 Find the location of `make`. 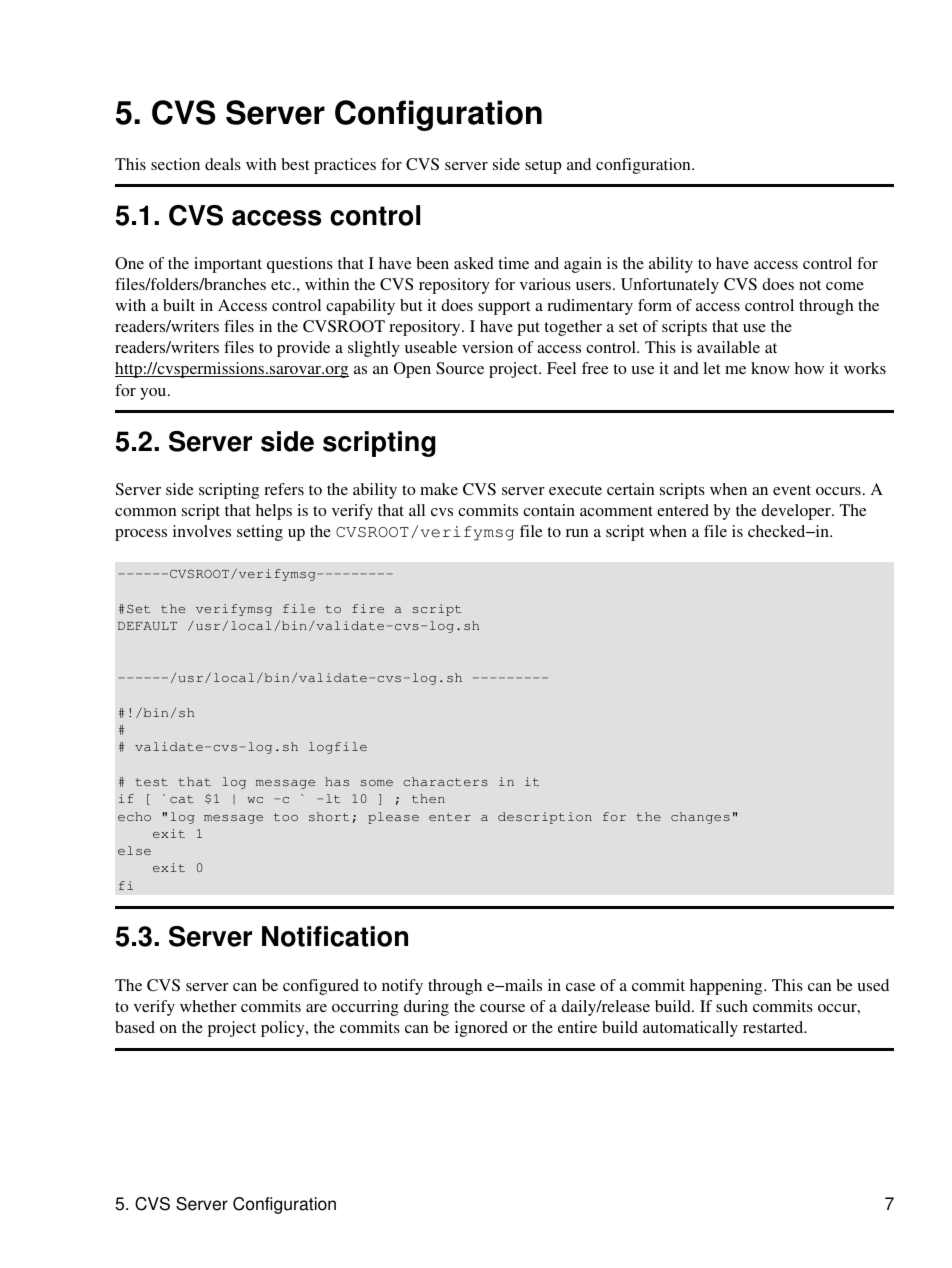

make is located at coordinates (439, 489).
